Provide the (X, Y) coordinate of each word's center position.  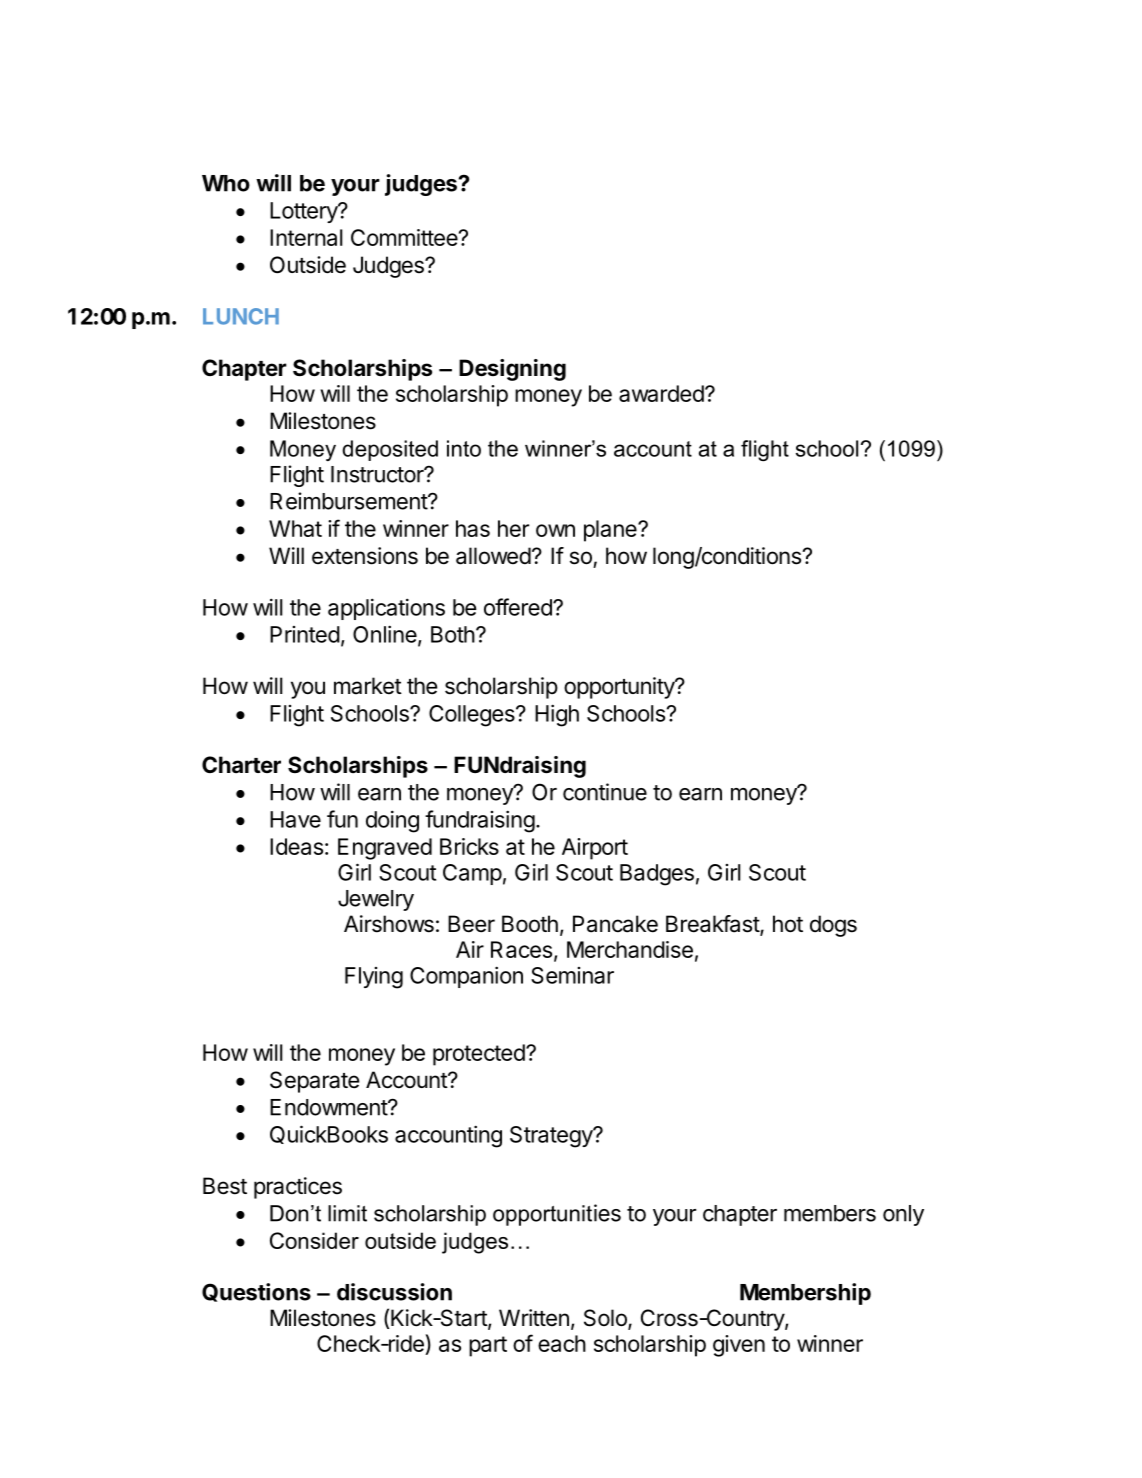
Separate (314, 1082)
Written (534, 1318)
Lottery (304, 212)
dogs (833, 926)
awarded (661, 393)
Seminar (572, 975)
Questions (256, 1292)
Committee (405, 237)
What (295, 528)
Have (295, 819)
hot (788, 924)
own (555, 530)
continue (605, 792)
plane (611, 531)
